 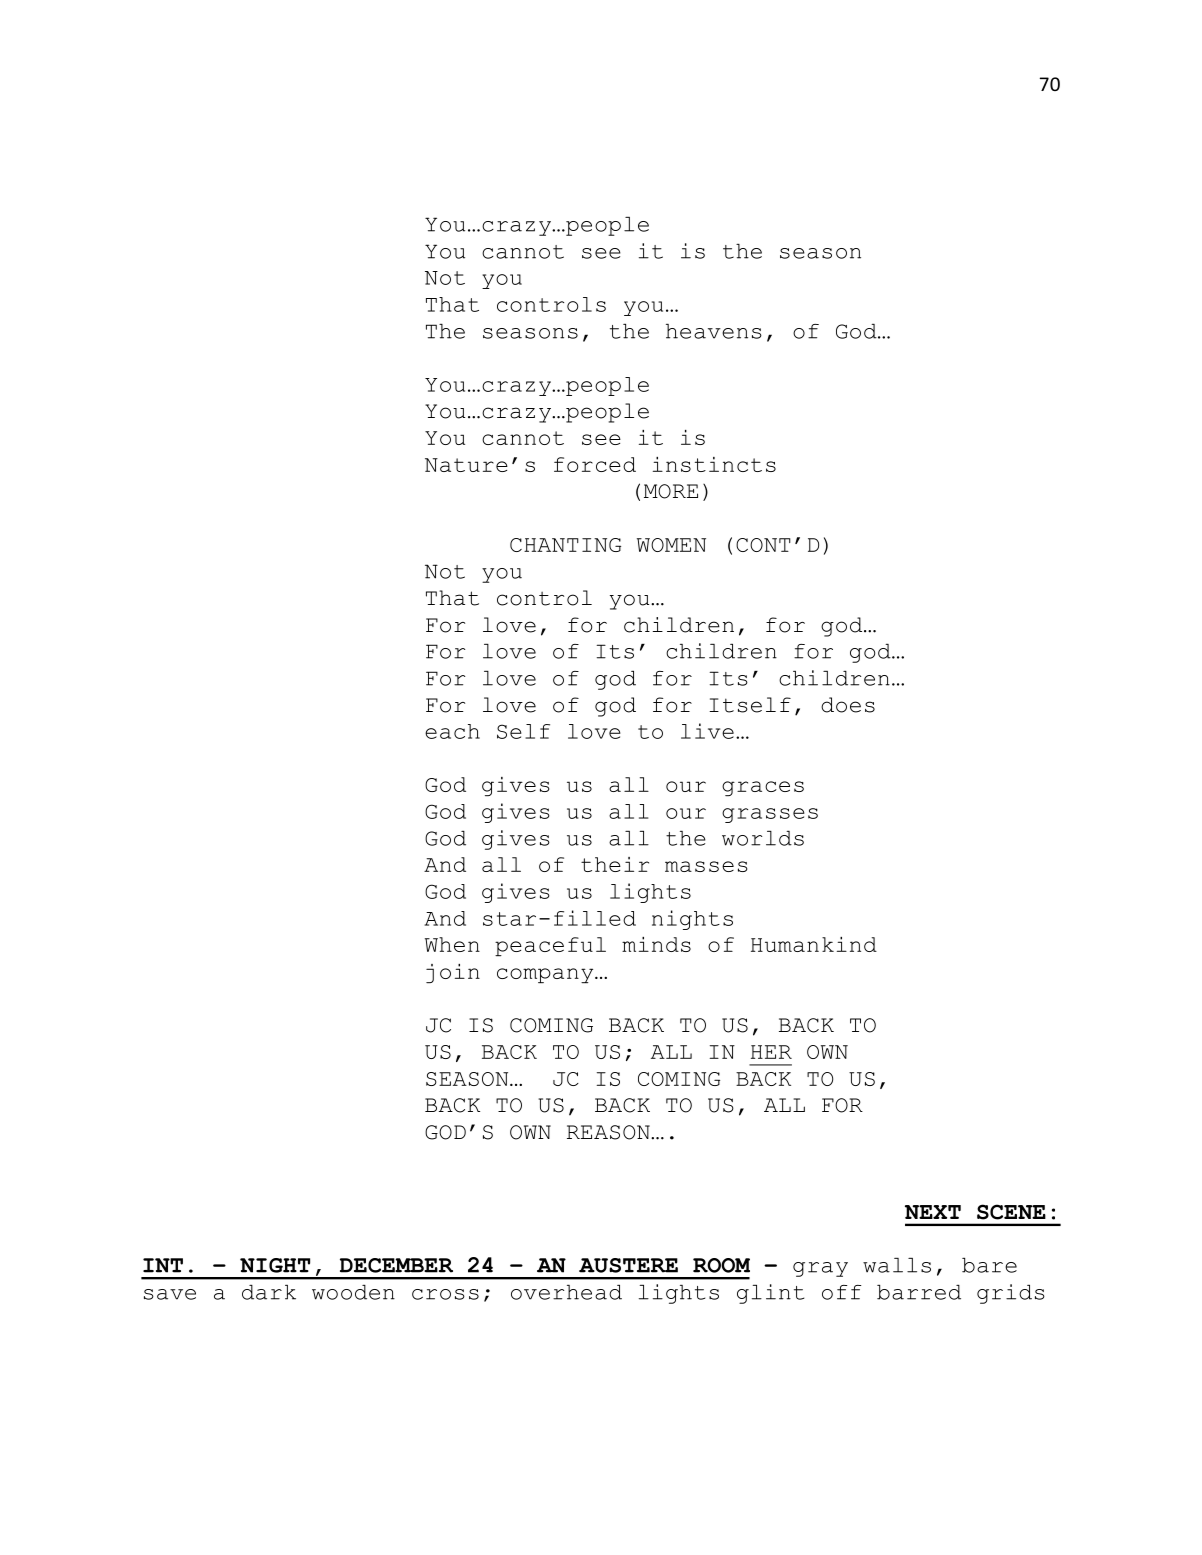 What do you see at coordinates (269, 1292) in the screenshot?
I see `dark` at bounding box center [269, 1292].
